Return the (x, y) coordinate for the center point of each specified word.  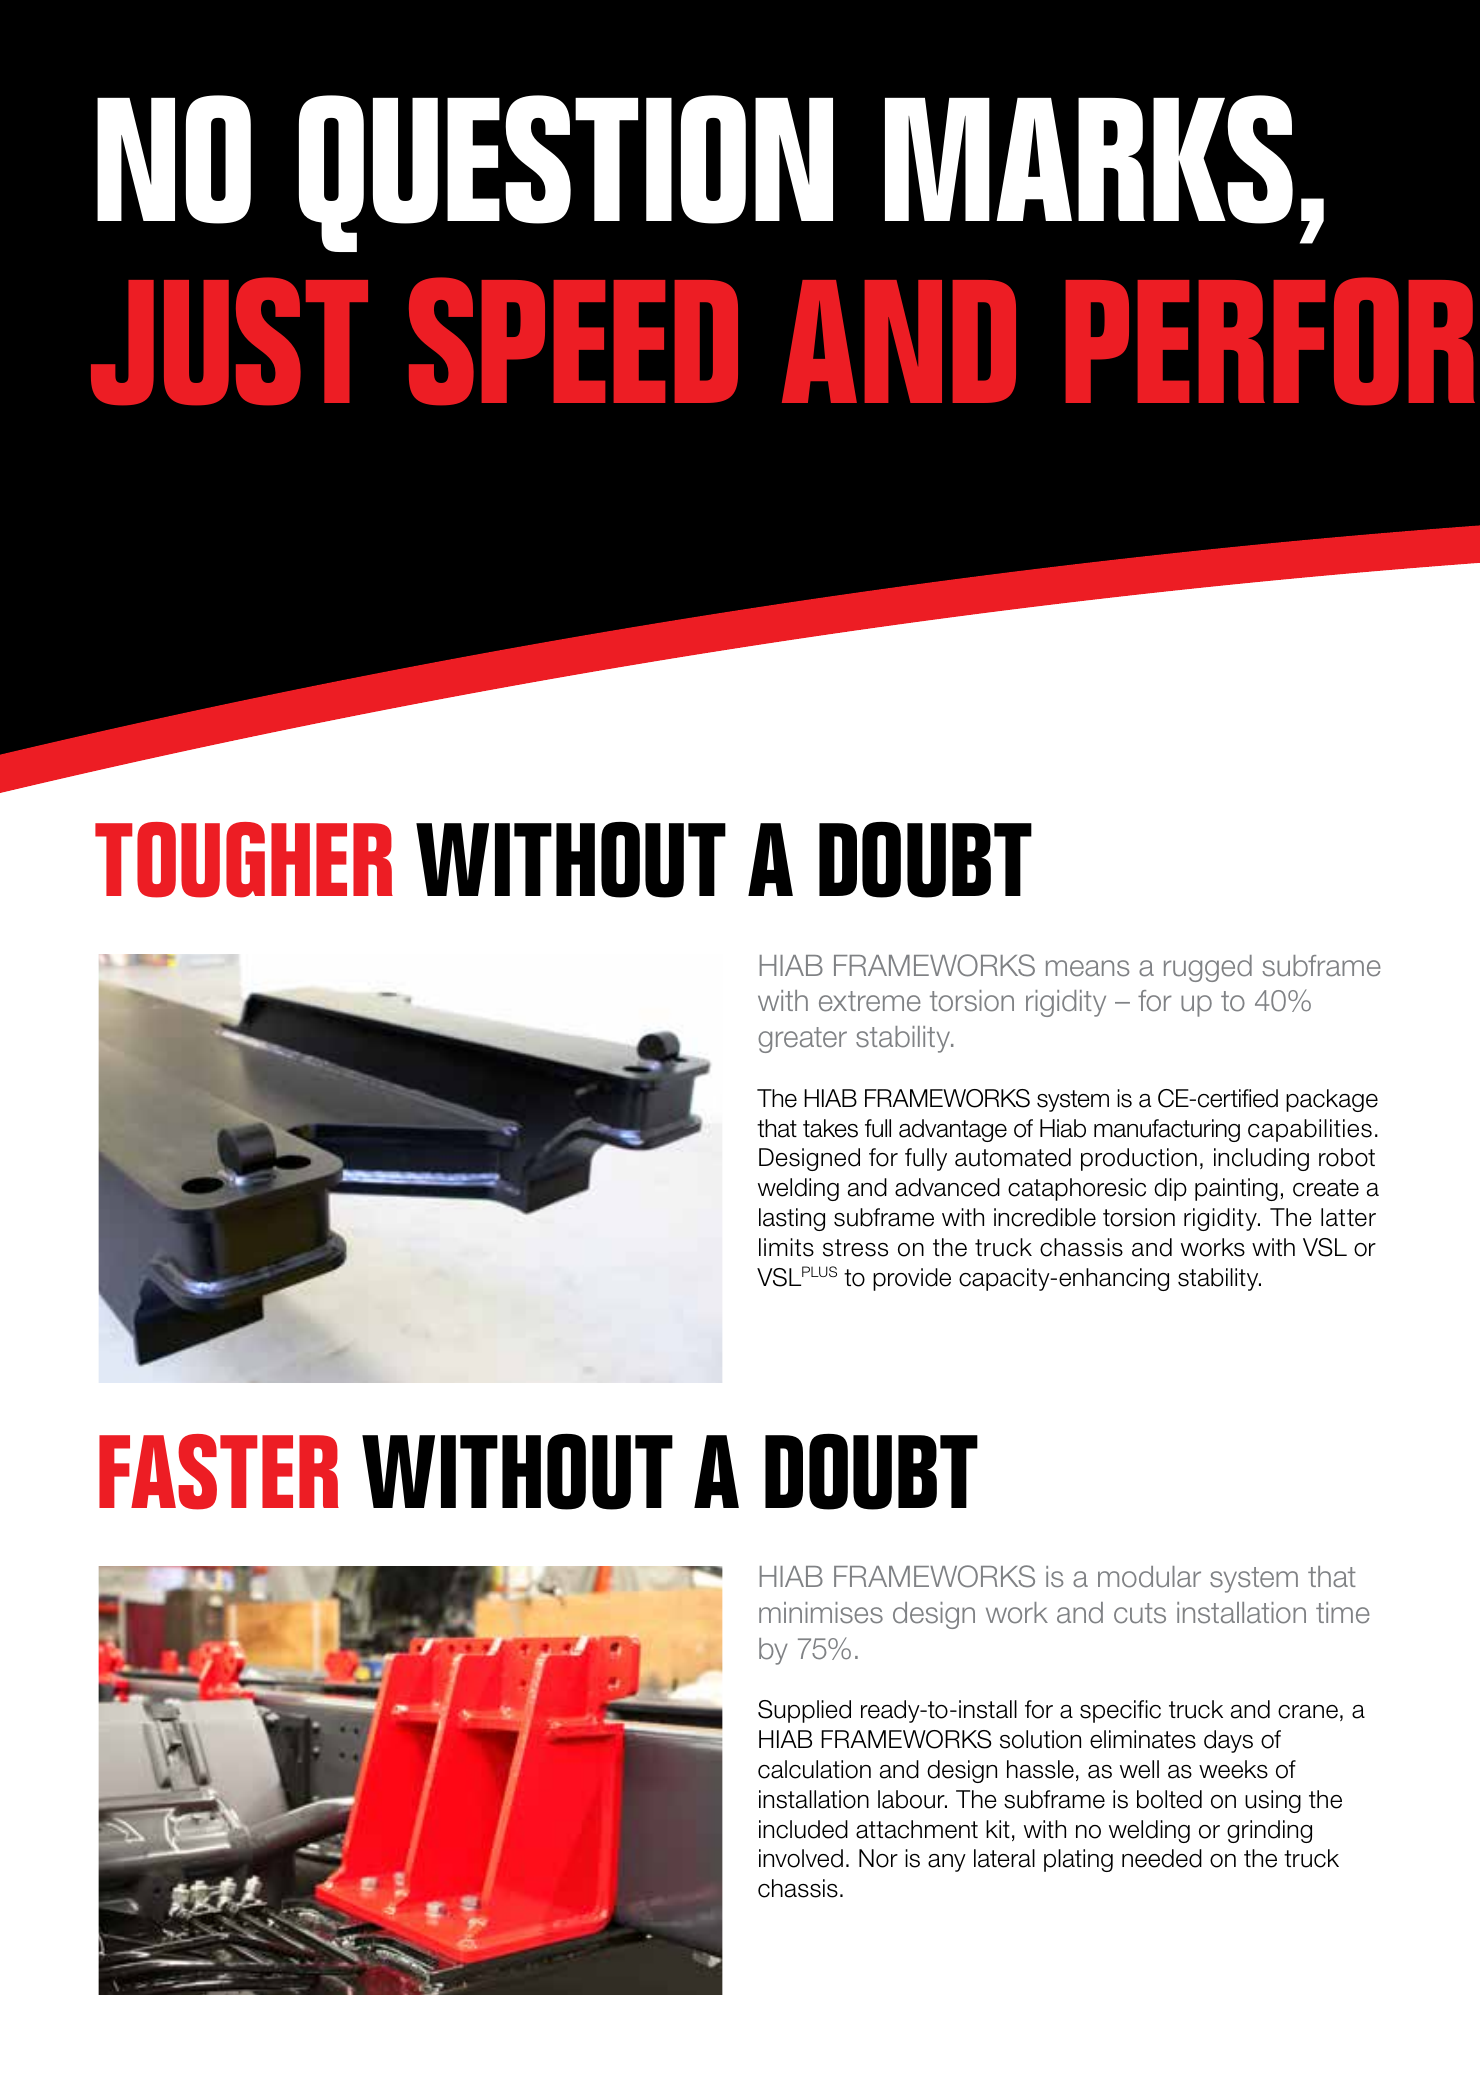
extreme (869, 1001)
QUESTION (566, 173)
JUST (229, 341)
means (1087, 968)
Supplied (804, 1711)
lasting (792, 1219)
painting (1236, 1189)
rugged (1208, 968)
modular (1149, 1577)
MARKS (1089, 159)
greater (802, 1040)
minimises (821, 1613)
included (803, 1829)
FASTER (219, 1472)
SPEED (573, 341)
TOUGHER (244, 860)
